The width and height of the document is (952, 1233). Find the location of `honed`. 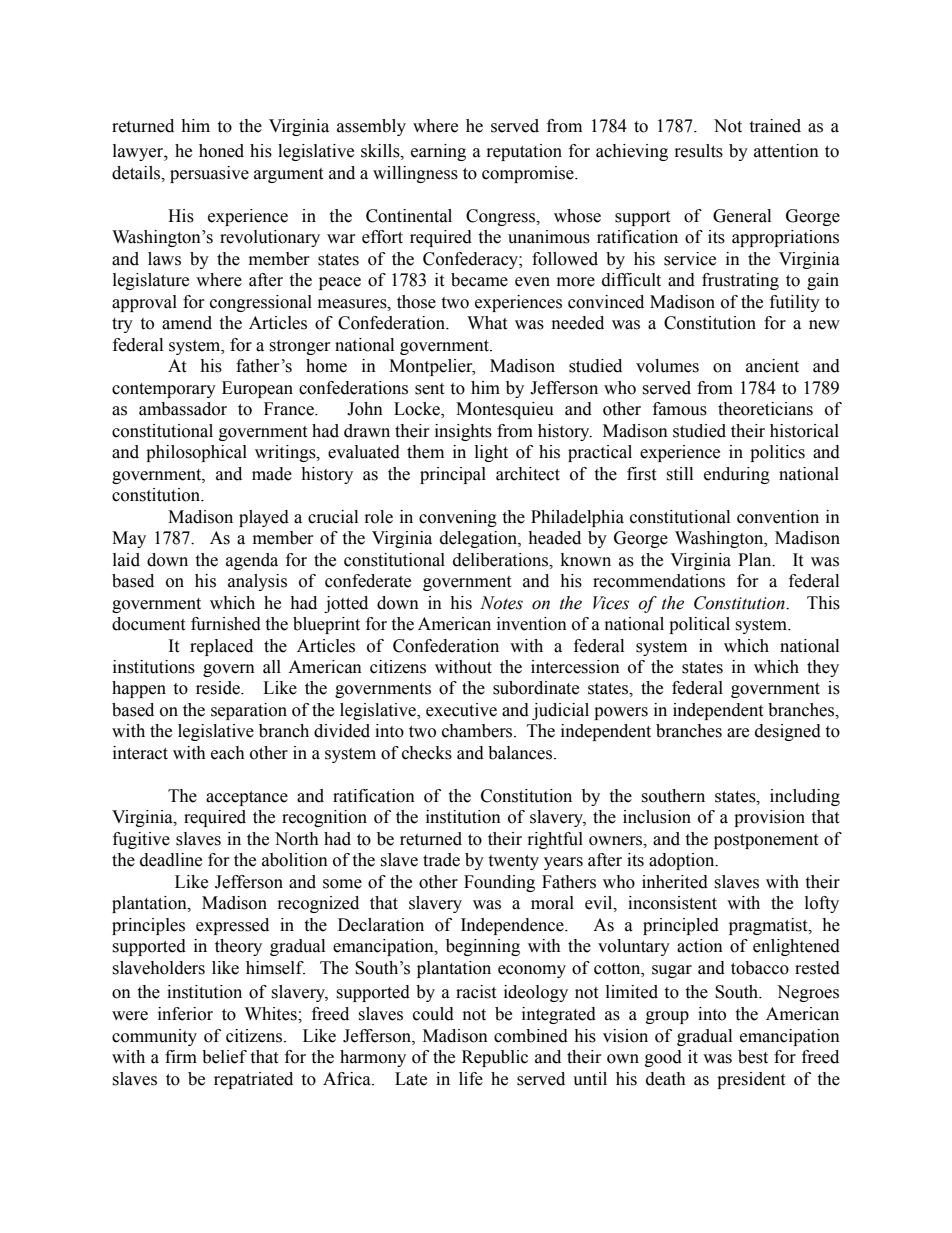

honed is located at coordinates (221, 151).
